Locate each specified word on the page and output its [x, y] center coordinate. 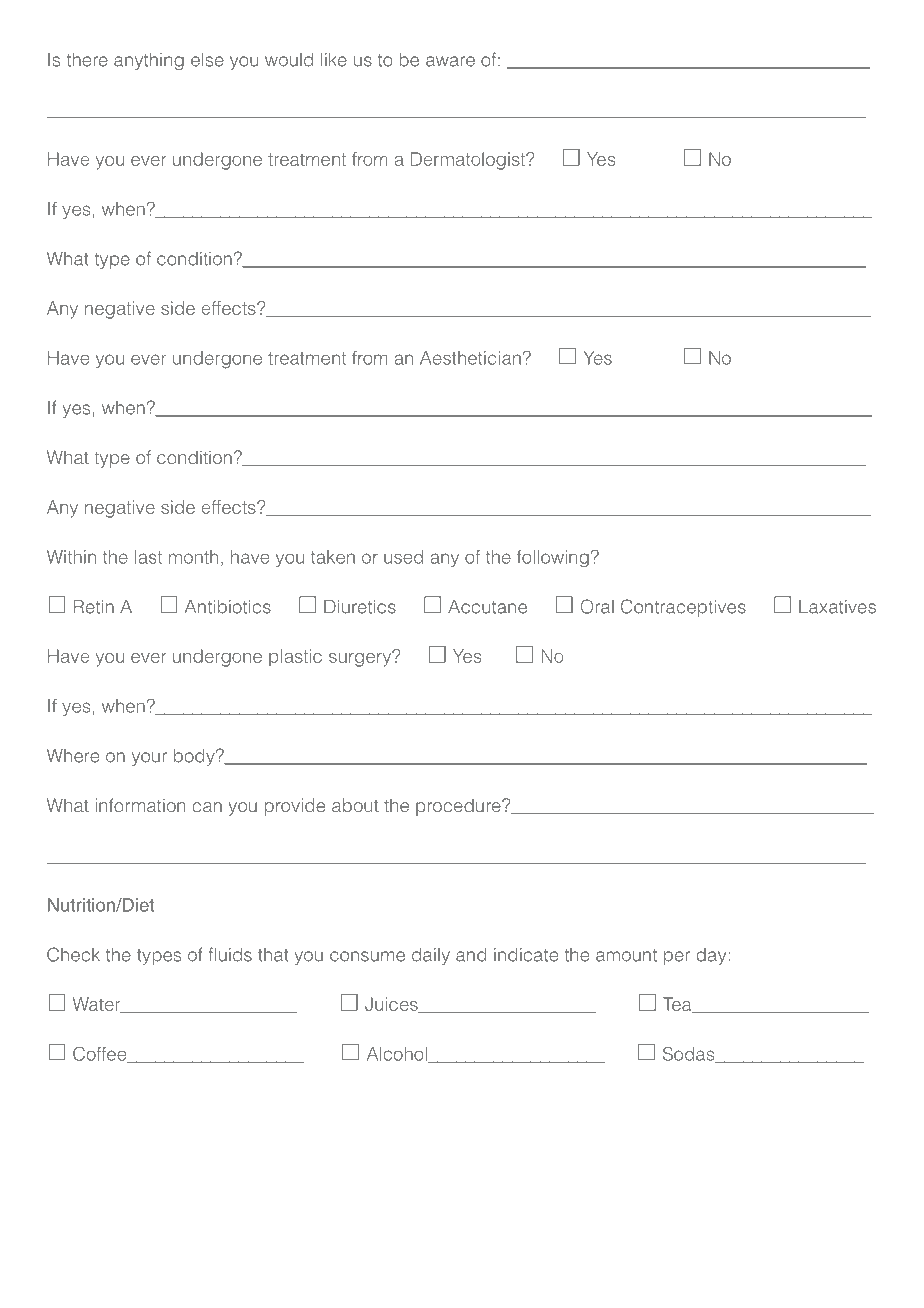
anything [149, 61]
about [355, 805]
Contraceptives [683, 608]
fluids [230, 954]
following [553, 558]
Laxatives [837, 607]
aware [450, 61]
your [149, 759]
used [403, 557]
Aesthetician [470, 358]
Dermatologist [469, 161]
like [334, 60]
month [193, 557]
